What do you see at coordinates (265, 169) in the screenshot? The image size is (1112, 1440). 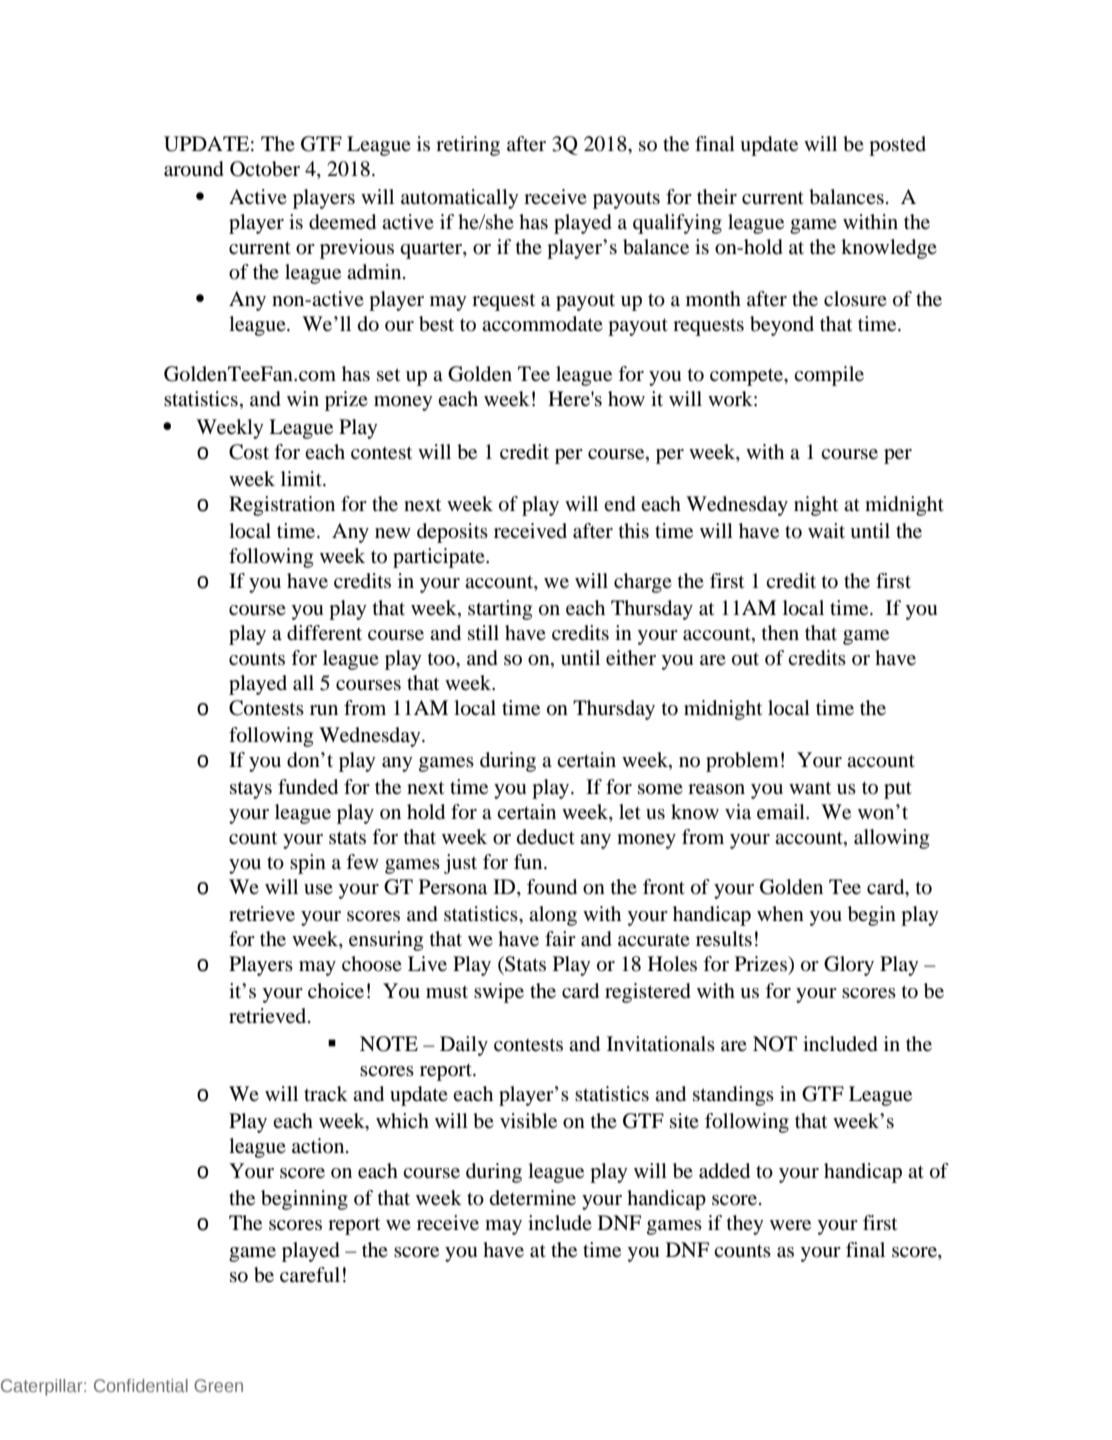 I see `October` at bounding box center [265, 169].
